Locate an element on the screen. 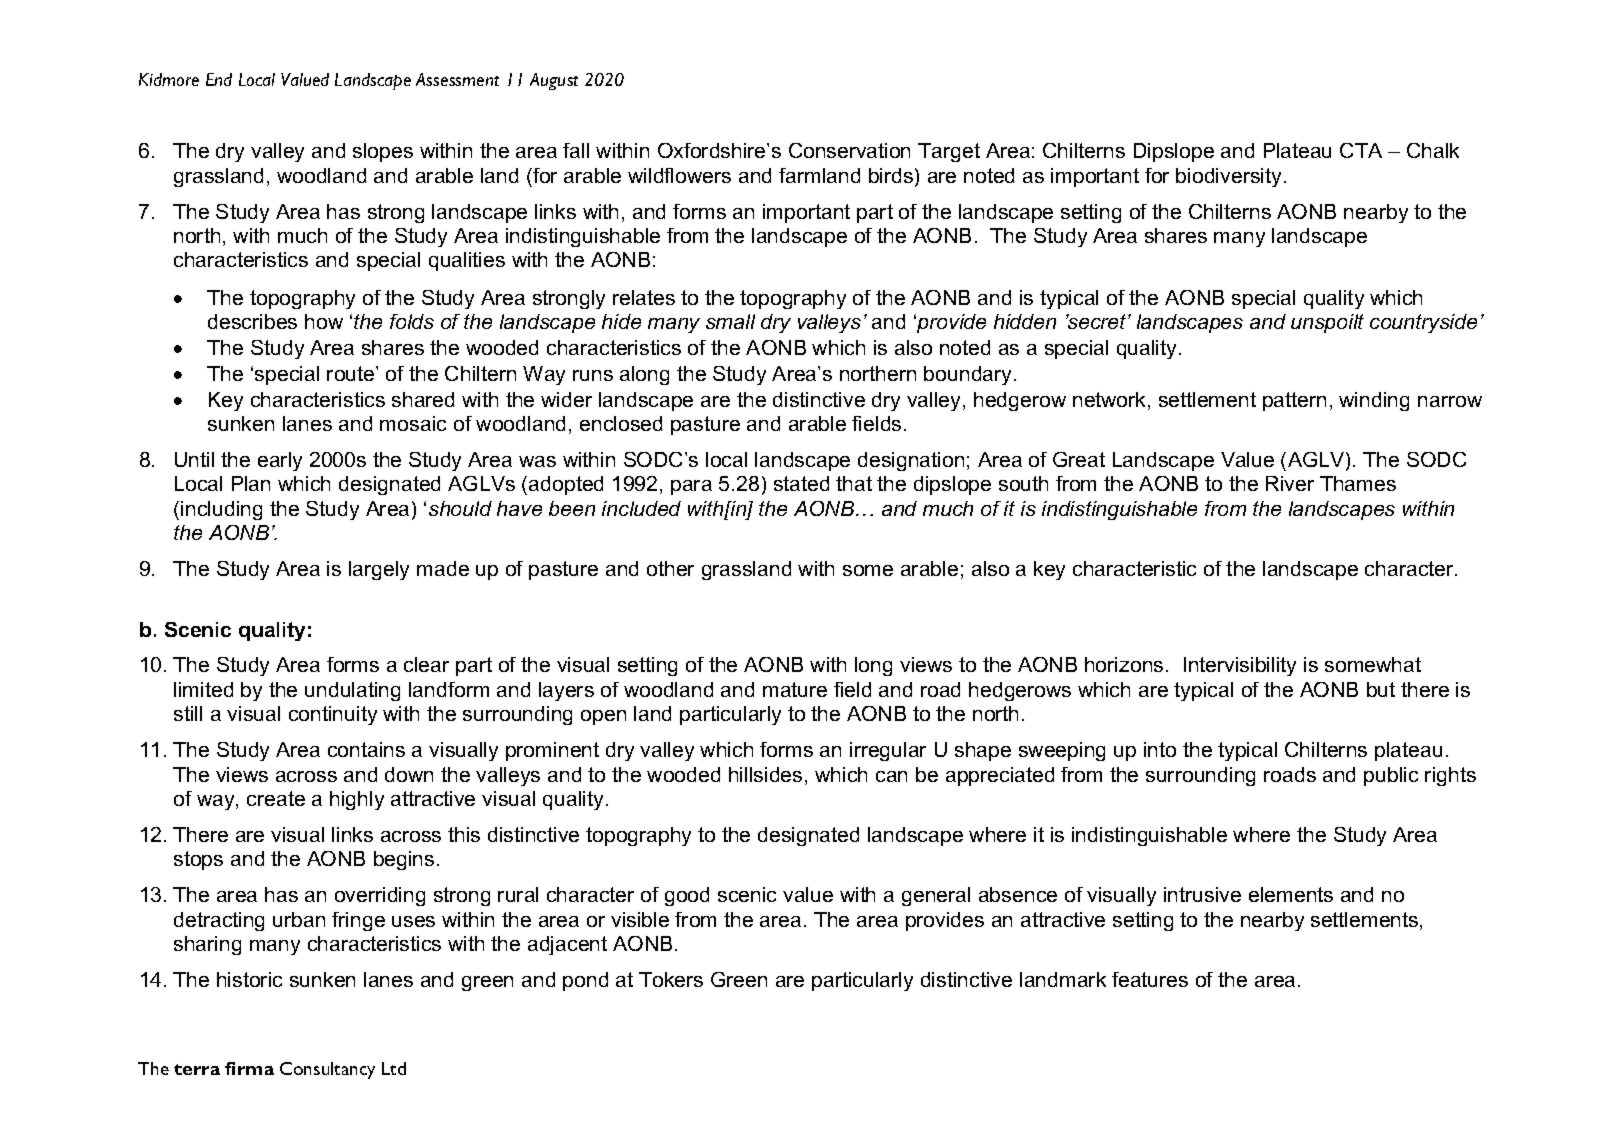 This screenshot has width=1624, height=1148. Consultancy is located at coordinates (327, 1070).
